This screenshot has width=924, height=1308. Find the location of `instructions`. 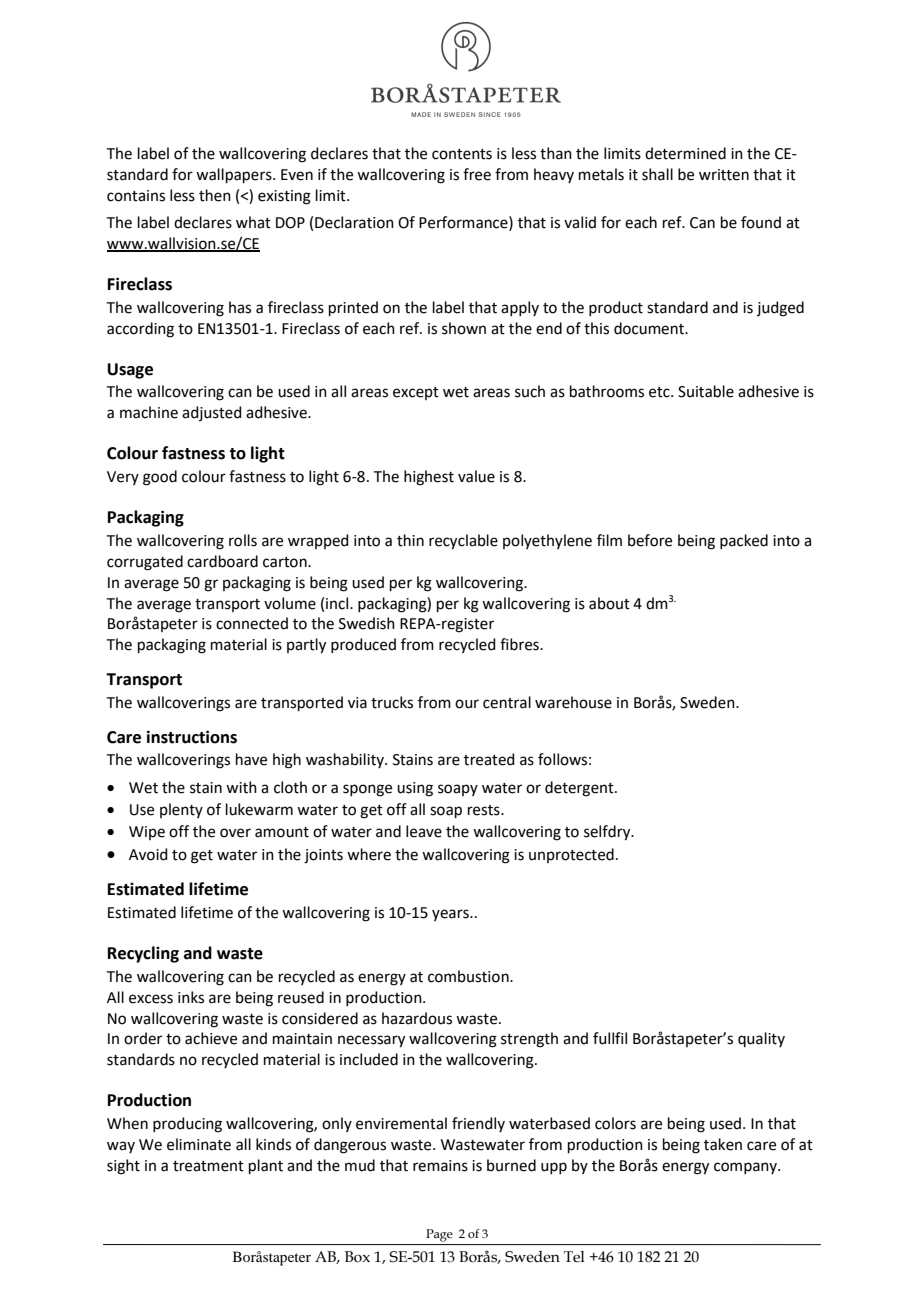

instructions is located at coordinates (192, 737).
